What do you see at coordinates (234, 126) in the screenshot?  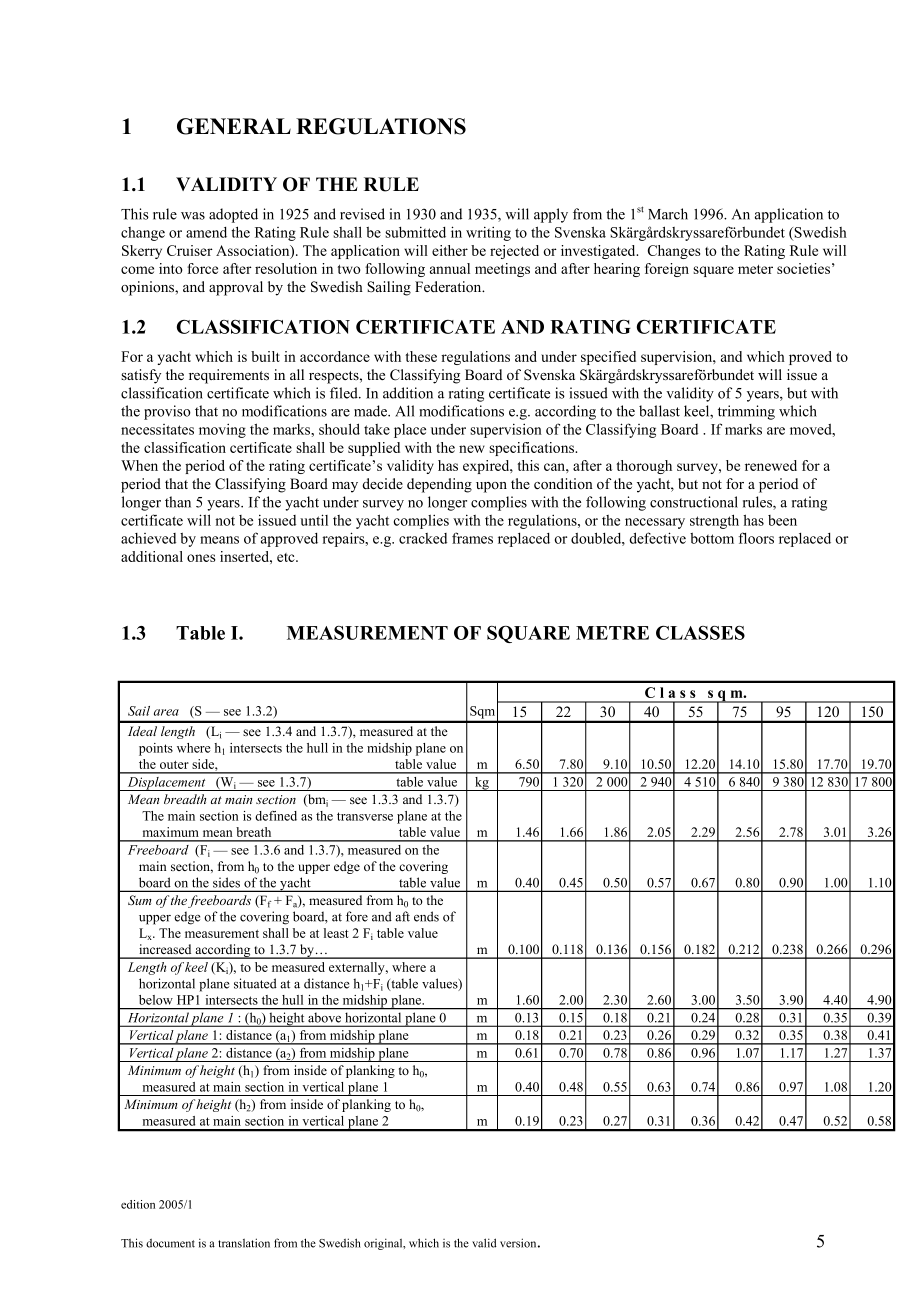 I see `GENERAL` at bounding box center [234, 126].
